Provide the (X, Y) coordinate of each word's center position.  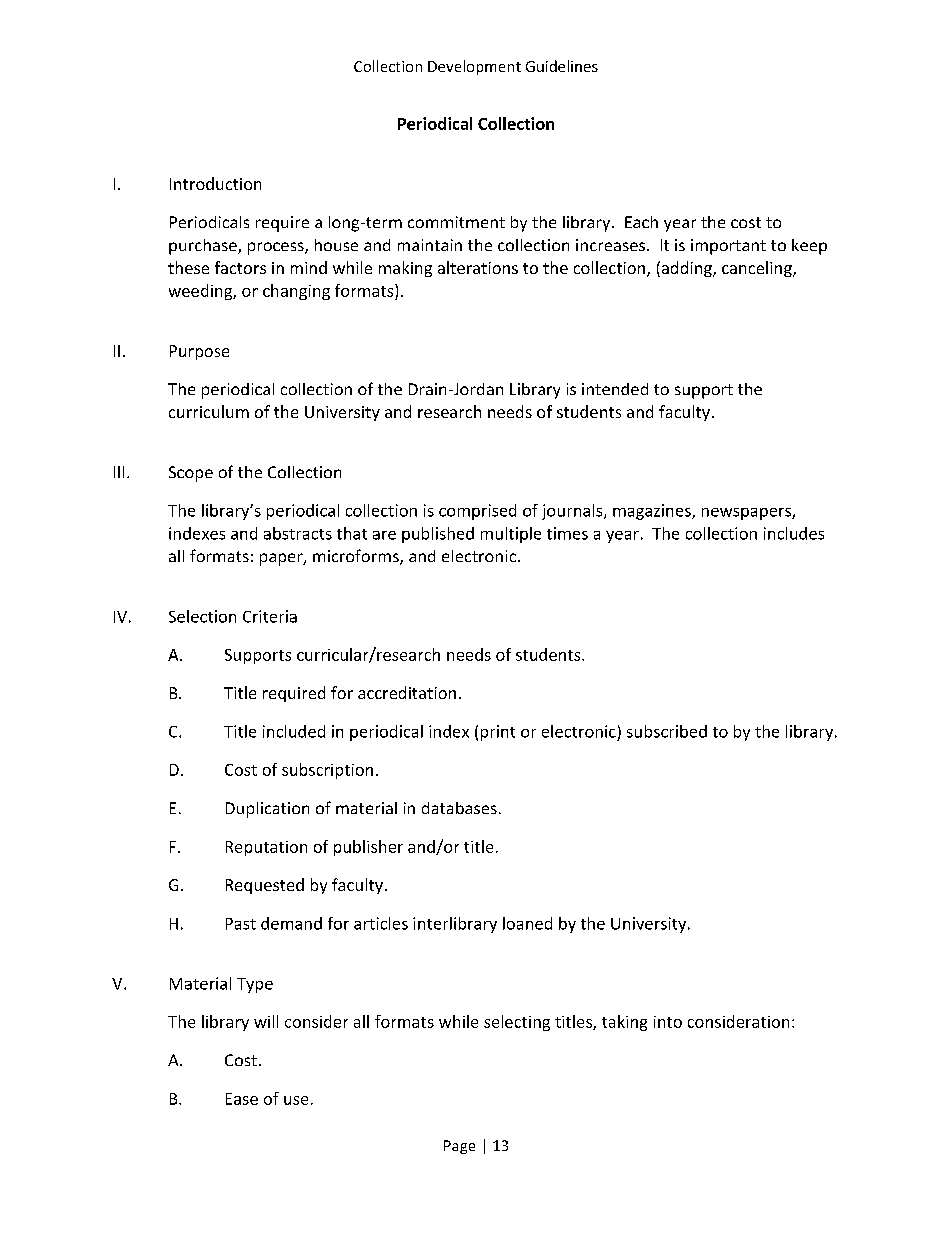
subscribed (667, 731)
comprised (477, 512)
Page (459, 1147)
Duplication (267, 810)
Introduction (215, 183)
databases (459, 808)
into (668, 1022)
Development (474, 67)
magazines (653, 512)
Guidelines (562, 66)
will (266, 1021)
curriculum (209, 411)
